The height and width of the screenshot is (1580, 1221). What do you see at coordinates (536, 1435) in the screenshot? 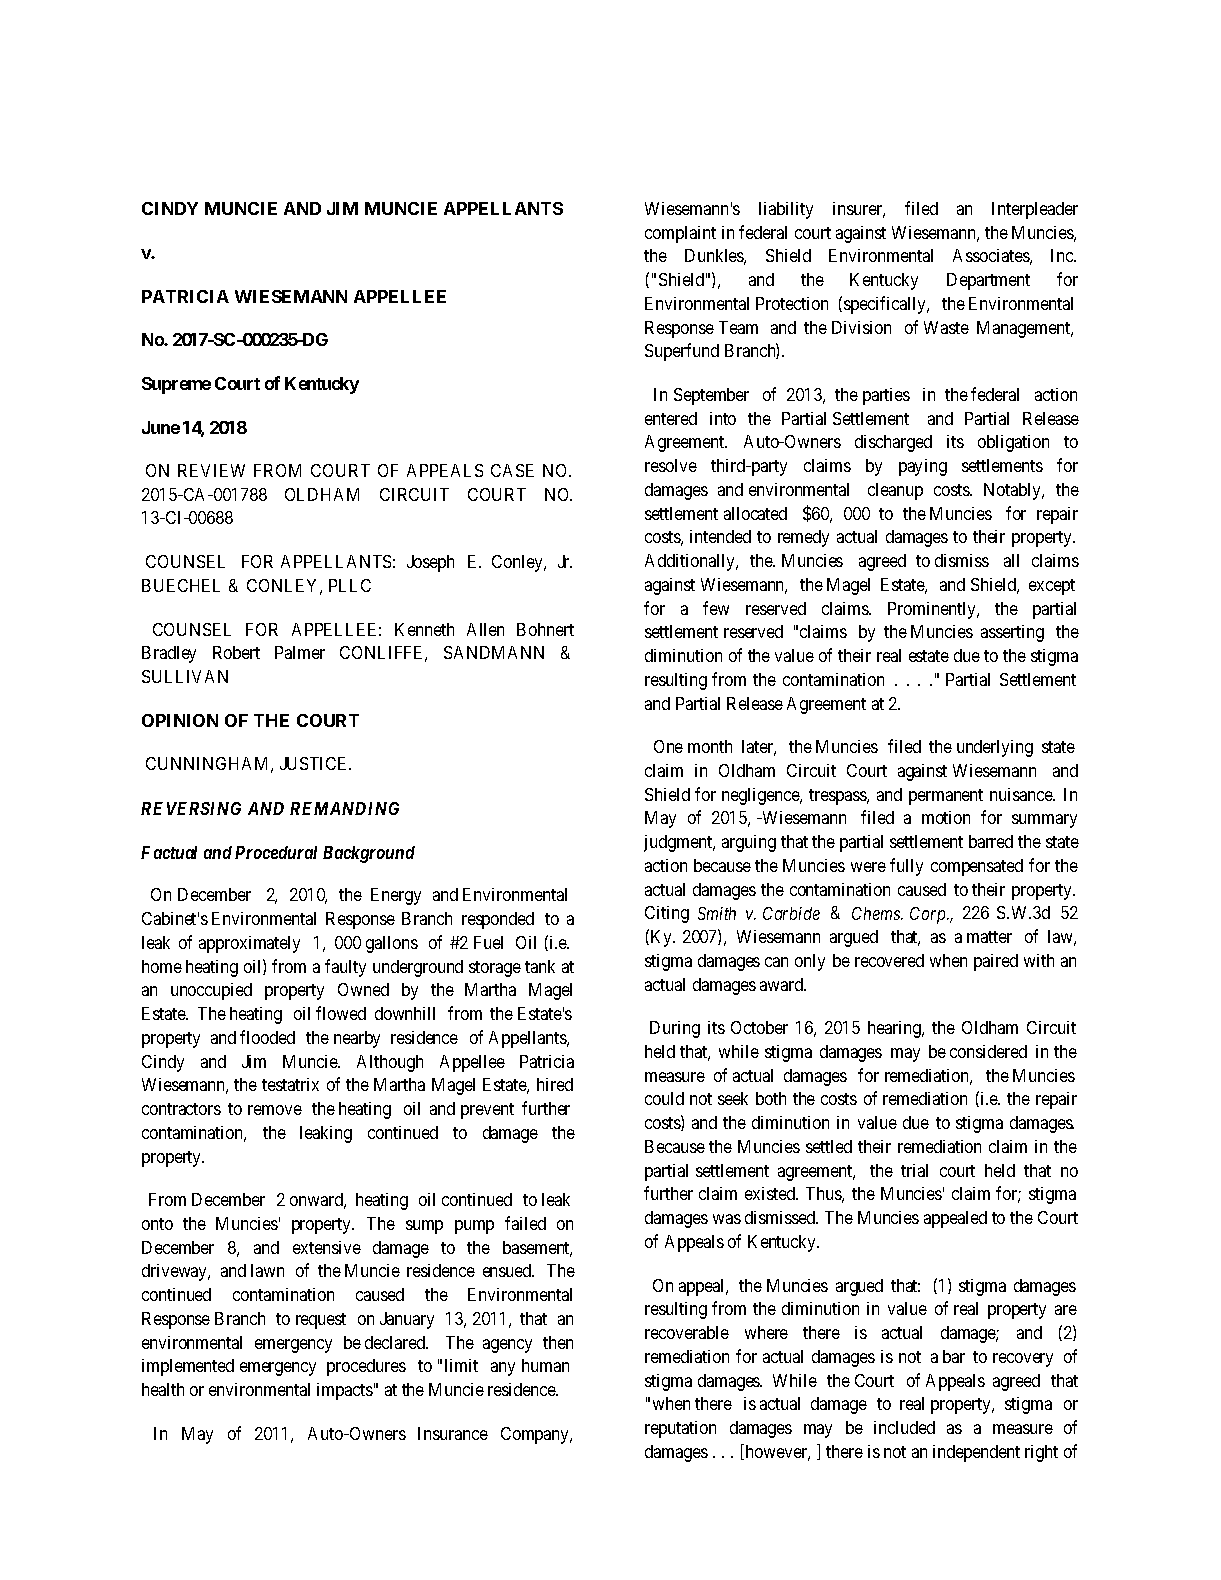
I see `Company` at bounding box center [536, 1435].
